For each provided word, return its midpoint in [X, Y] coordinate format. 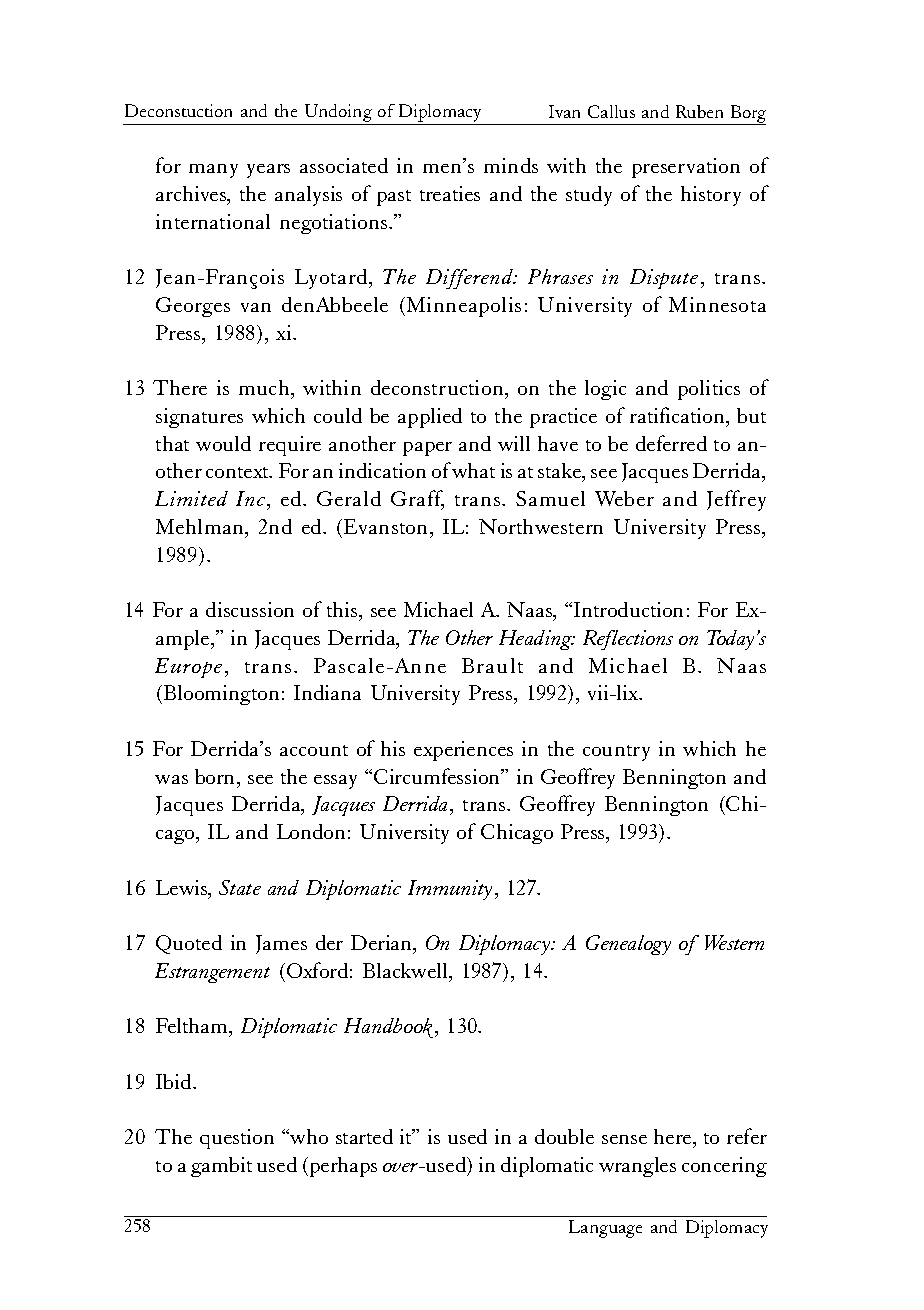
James [281, 944]
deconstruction [438, 387]
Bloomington [221, 695]
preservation [686, 168]
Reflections [628, 640]
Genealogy [628, 945]
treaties [450, 193]
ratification [678, 415]
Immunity [450, 890]
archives [192, 193]
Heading [536, 640]
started [364, 1136]
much [265, 387]
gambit [221, 1167]
